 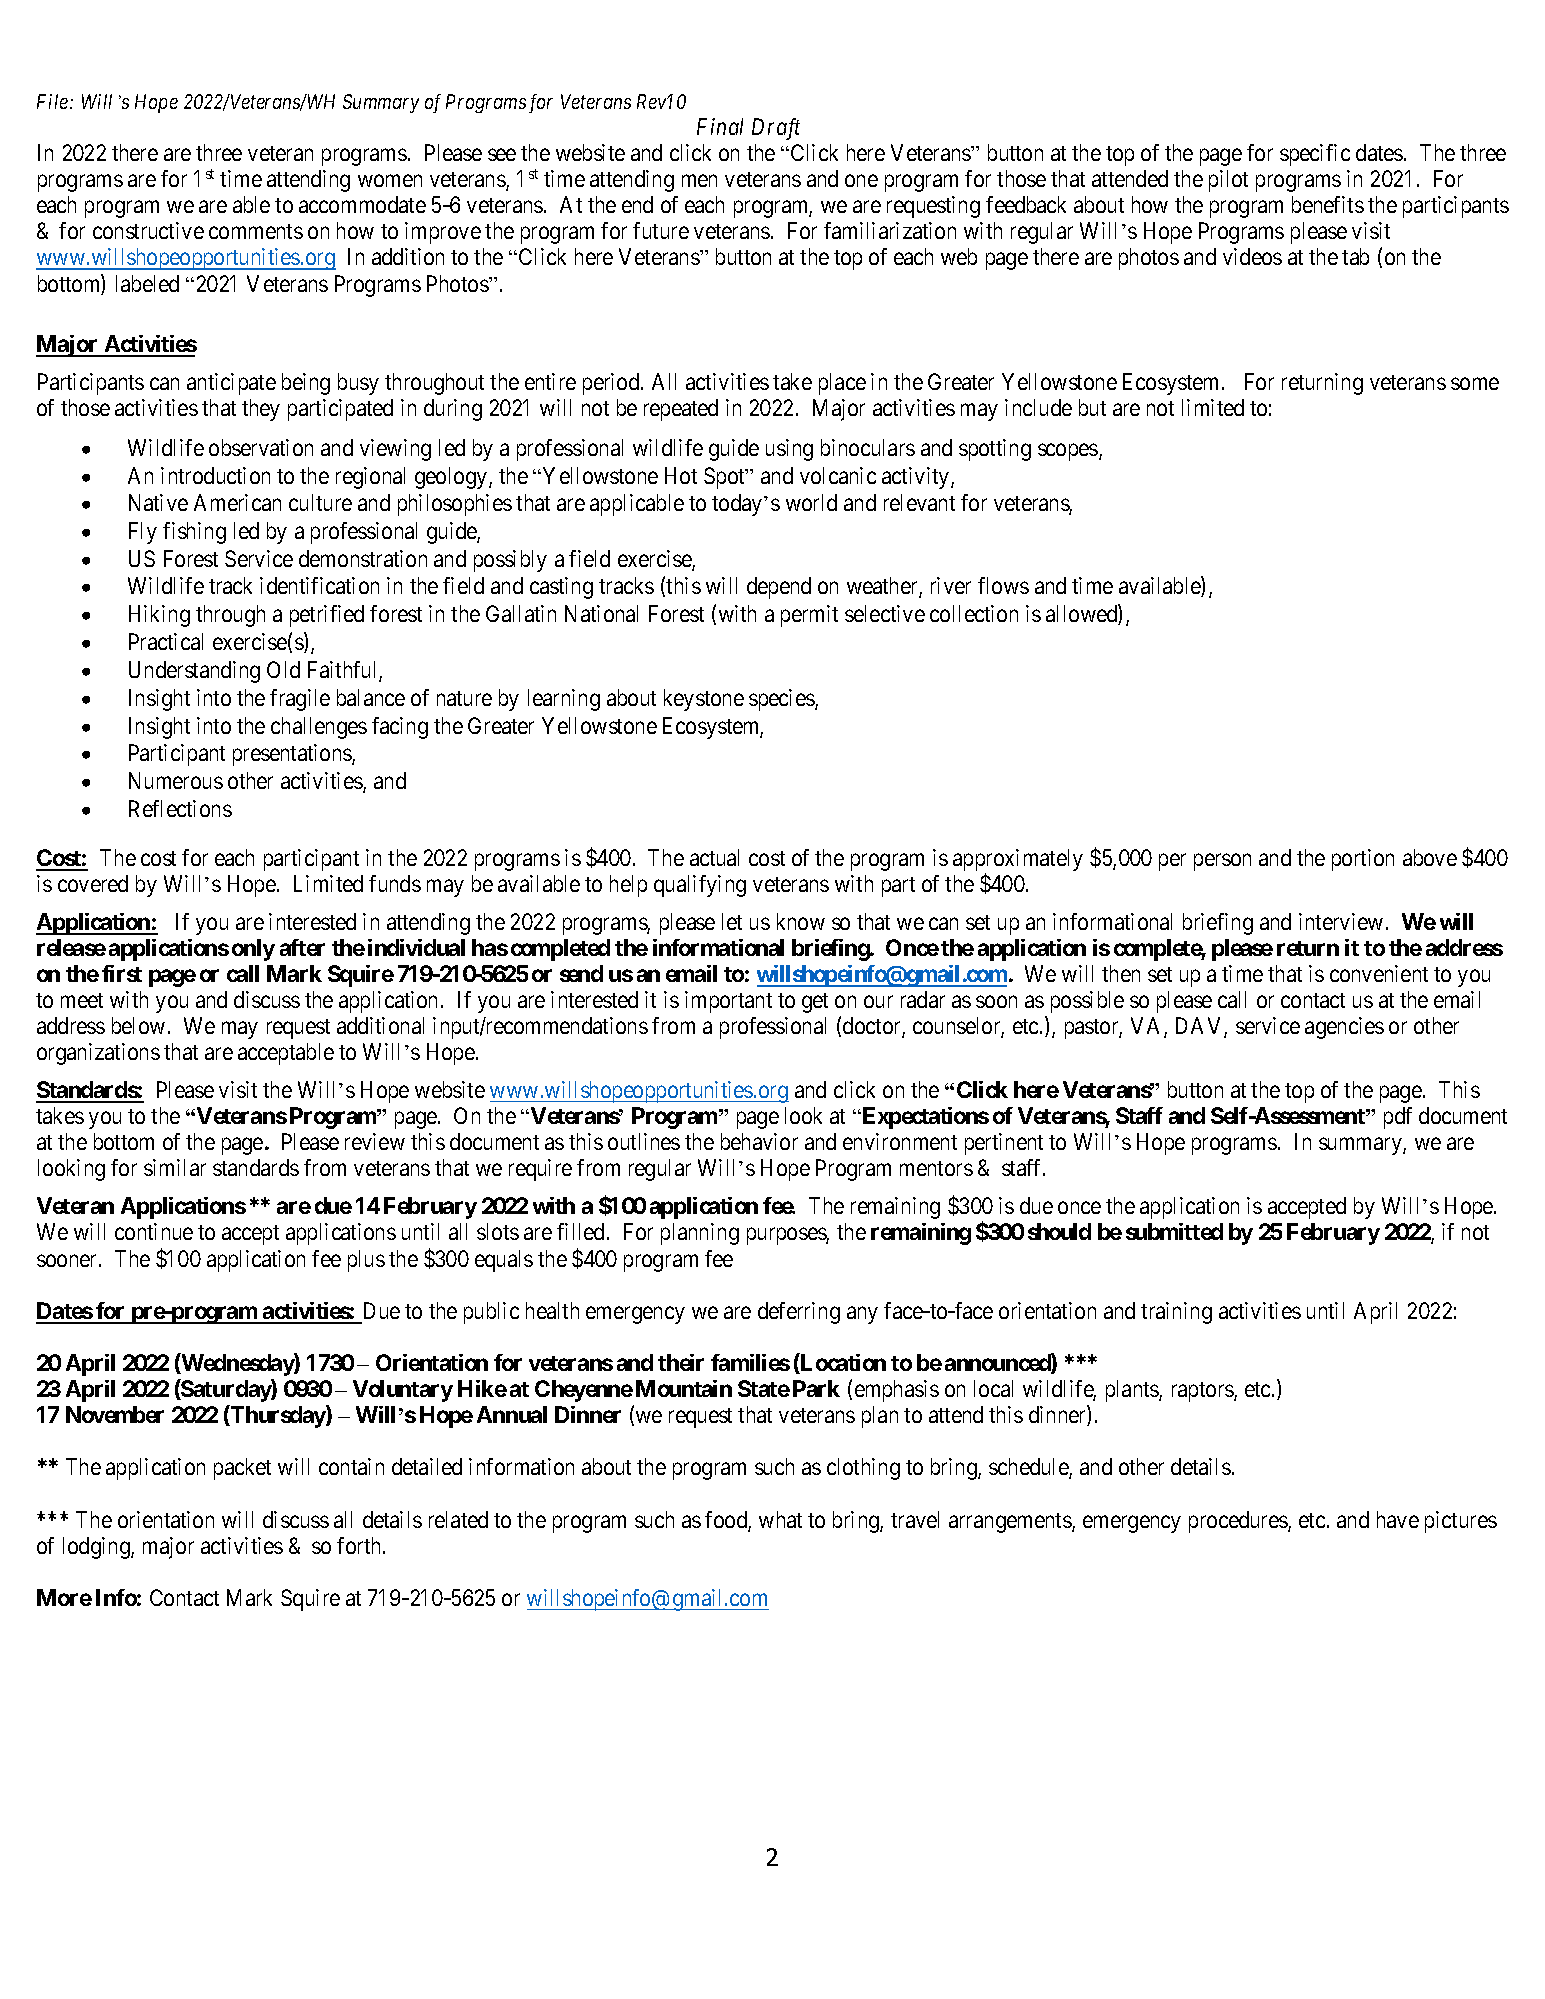 What do you see at coordinates (390, 181) in the page?
I see `women` at bounding box center [390, 181].
